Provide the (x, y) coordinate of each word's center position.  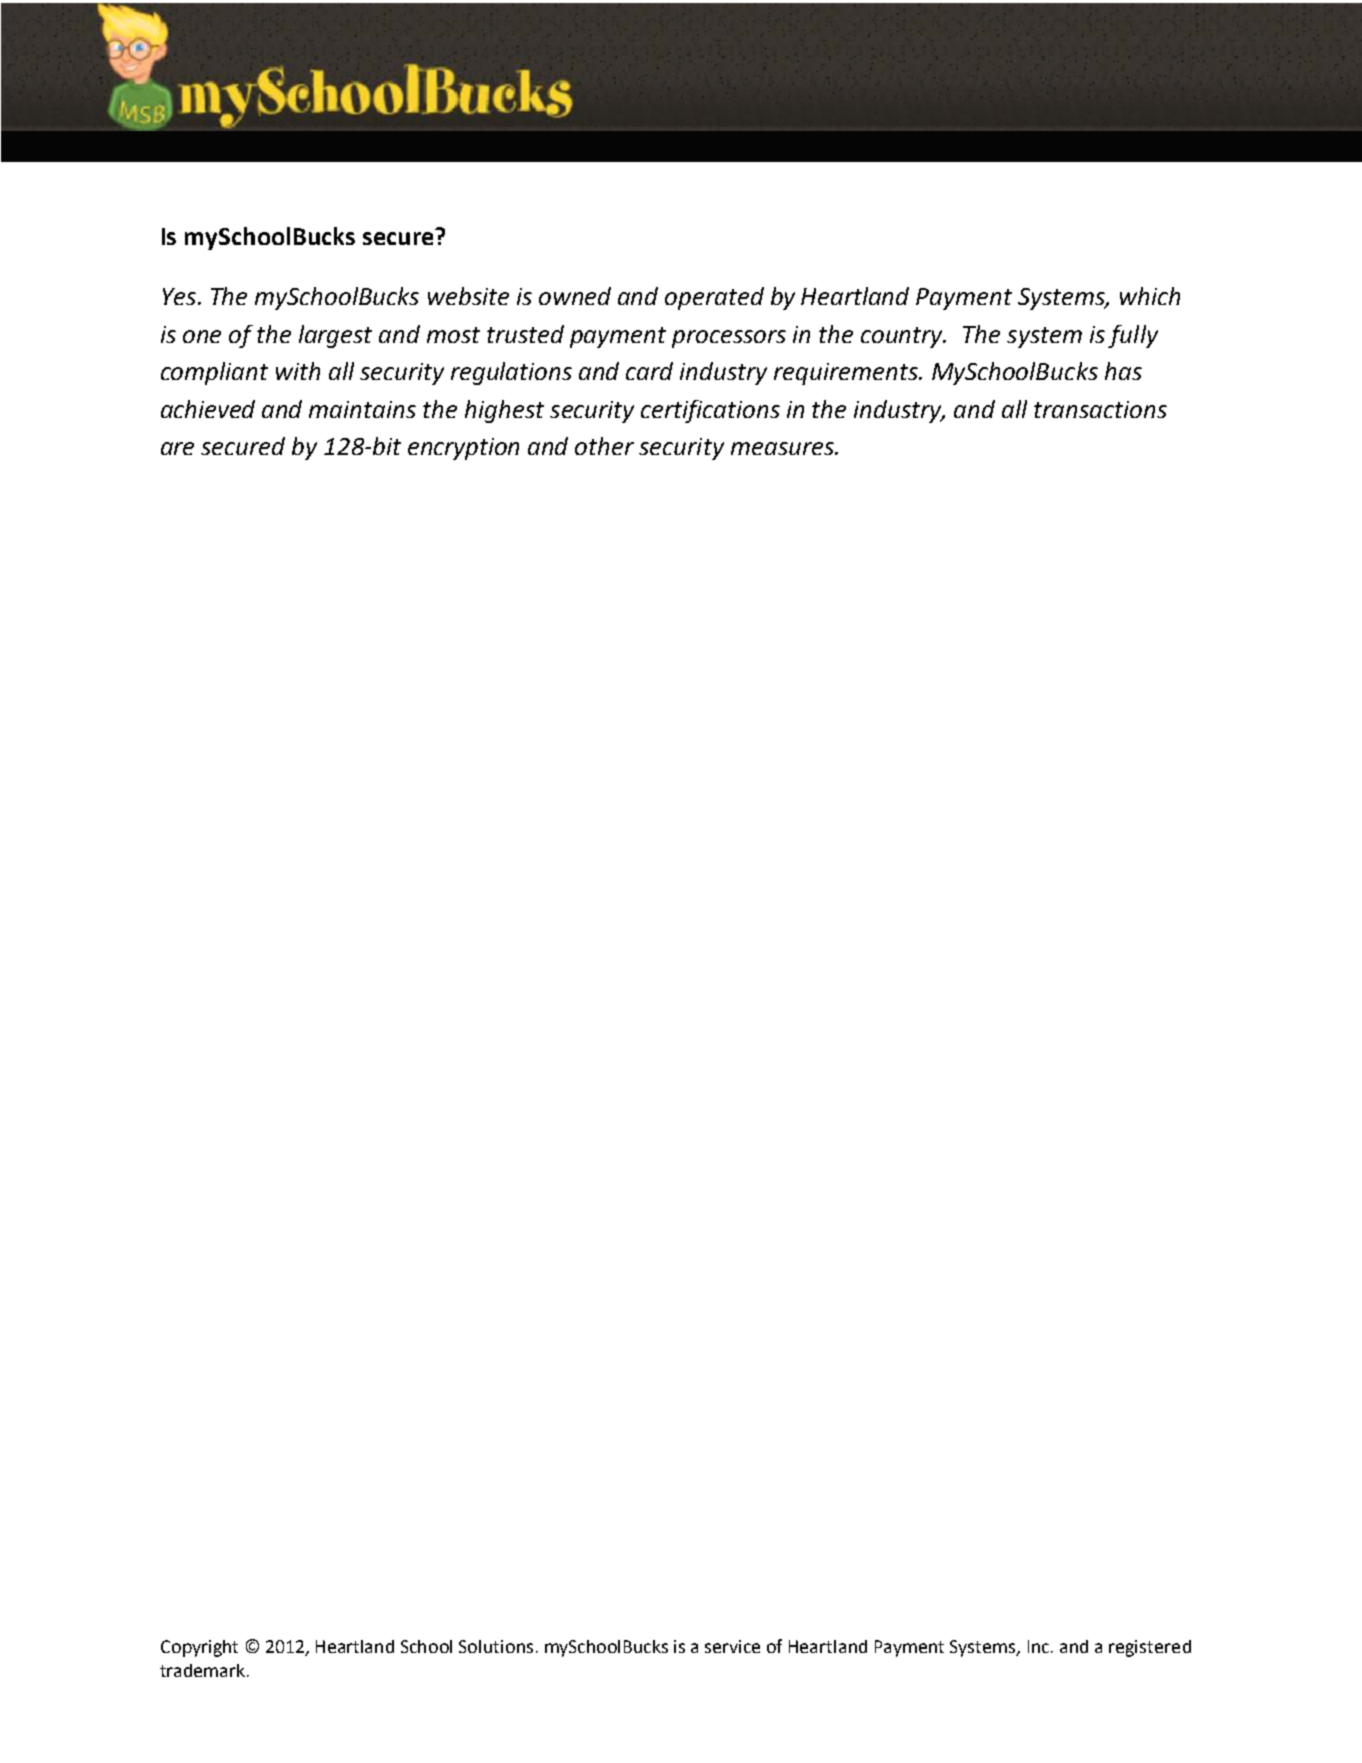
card (649, 371)
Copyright (199, 1648)
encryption (463, 449)
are (177, 448)
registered (1150, 1648)
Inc (1040, 1646)
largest (335, 336)
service (732, 1646)
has (1123, 371)
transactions (1100, 409)
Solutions (496, 1646)
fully (1133, 336)
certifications (710, 411)
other (604, 446)
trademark (204, 1670)
